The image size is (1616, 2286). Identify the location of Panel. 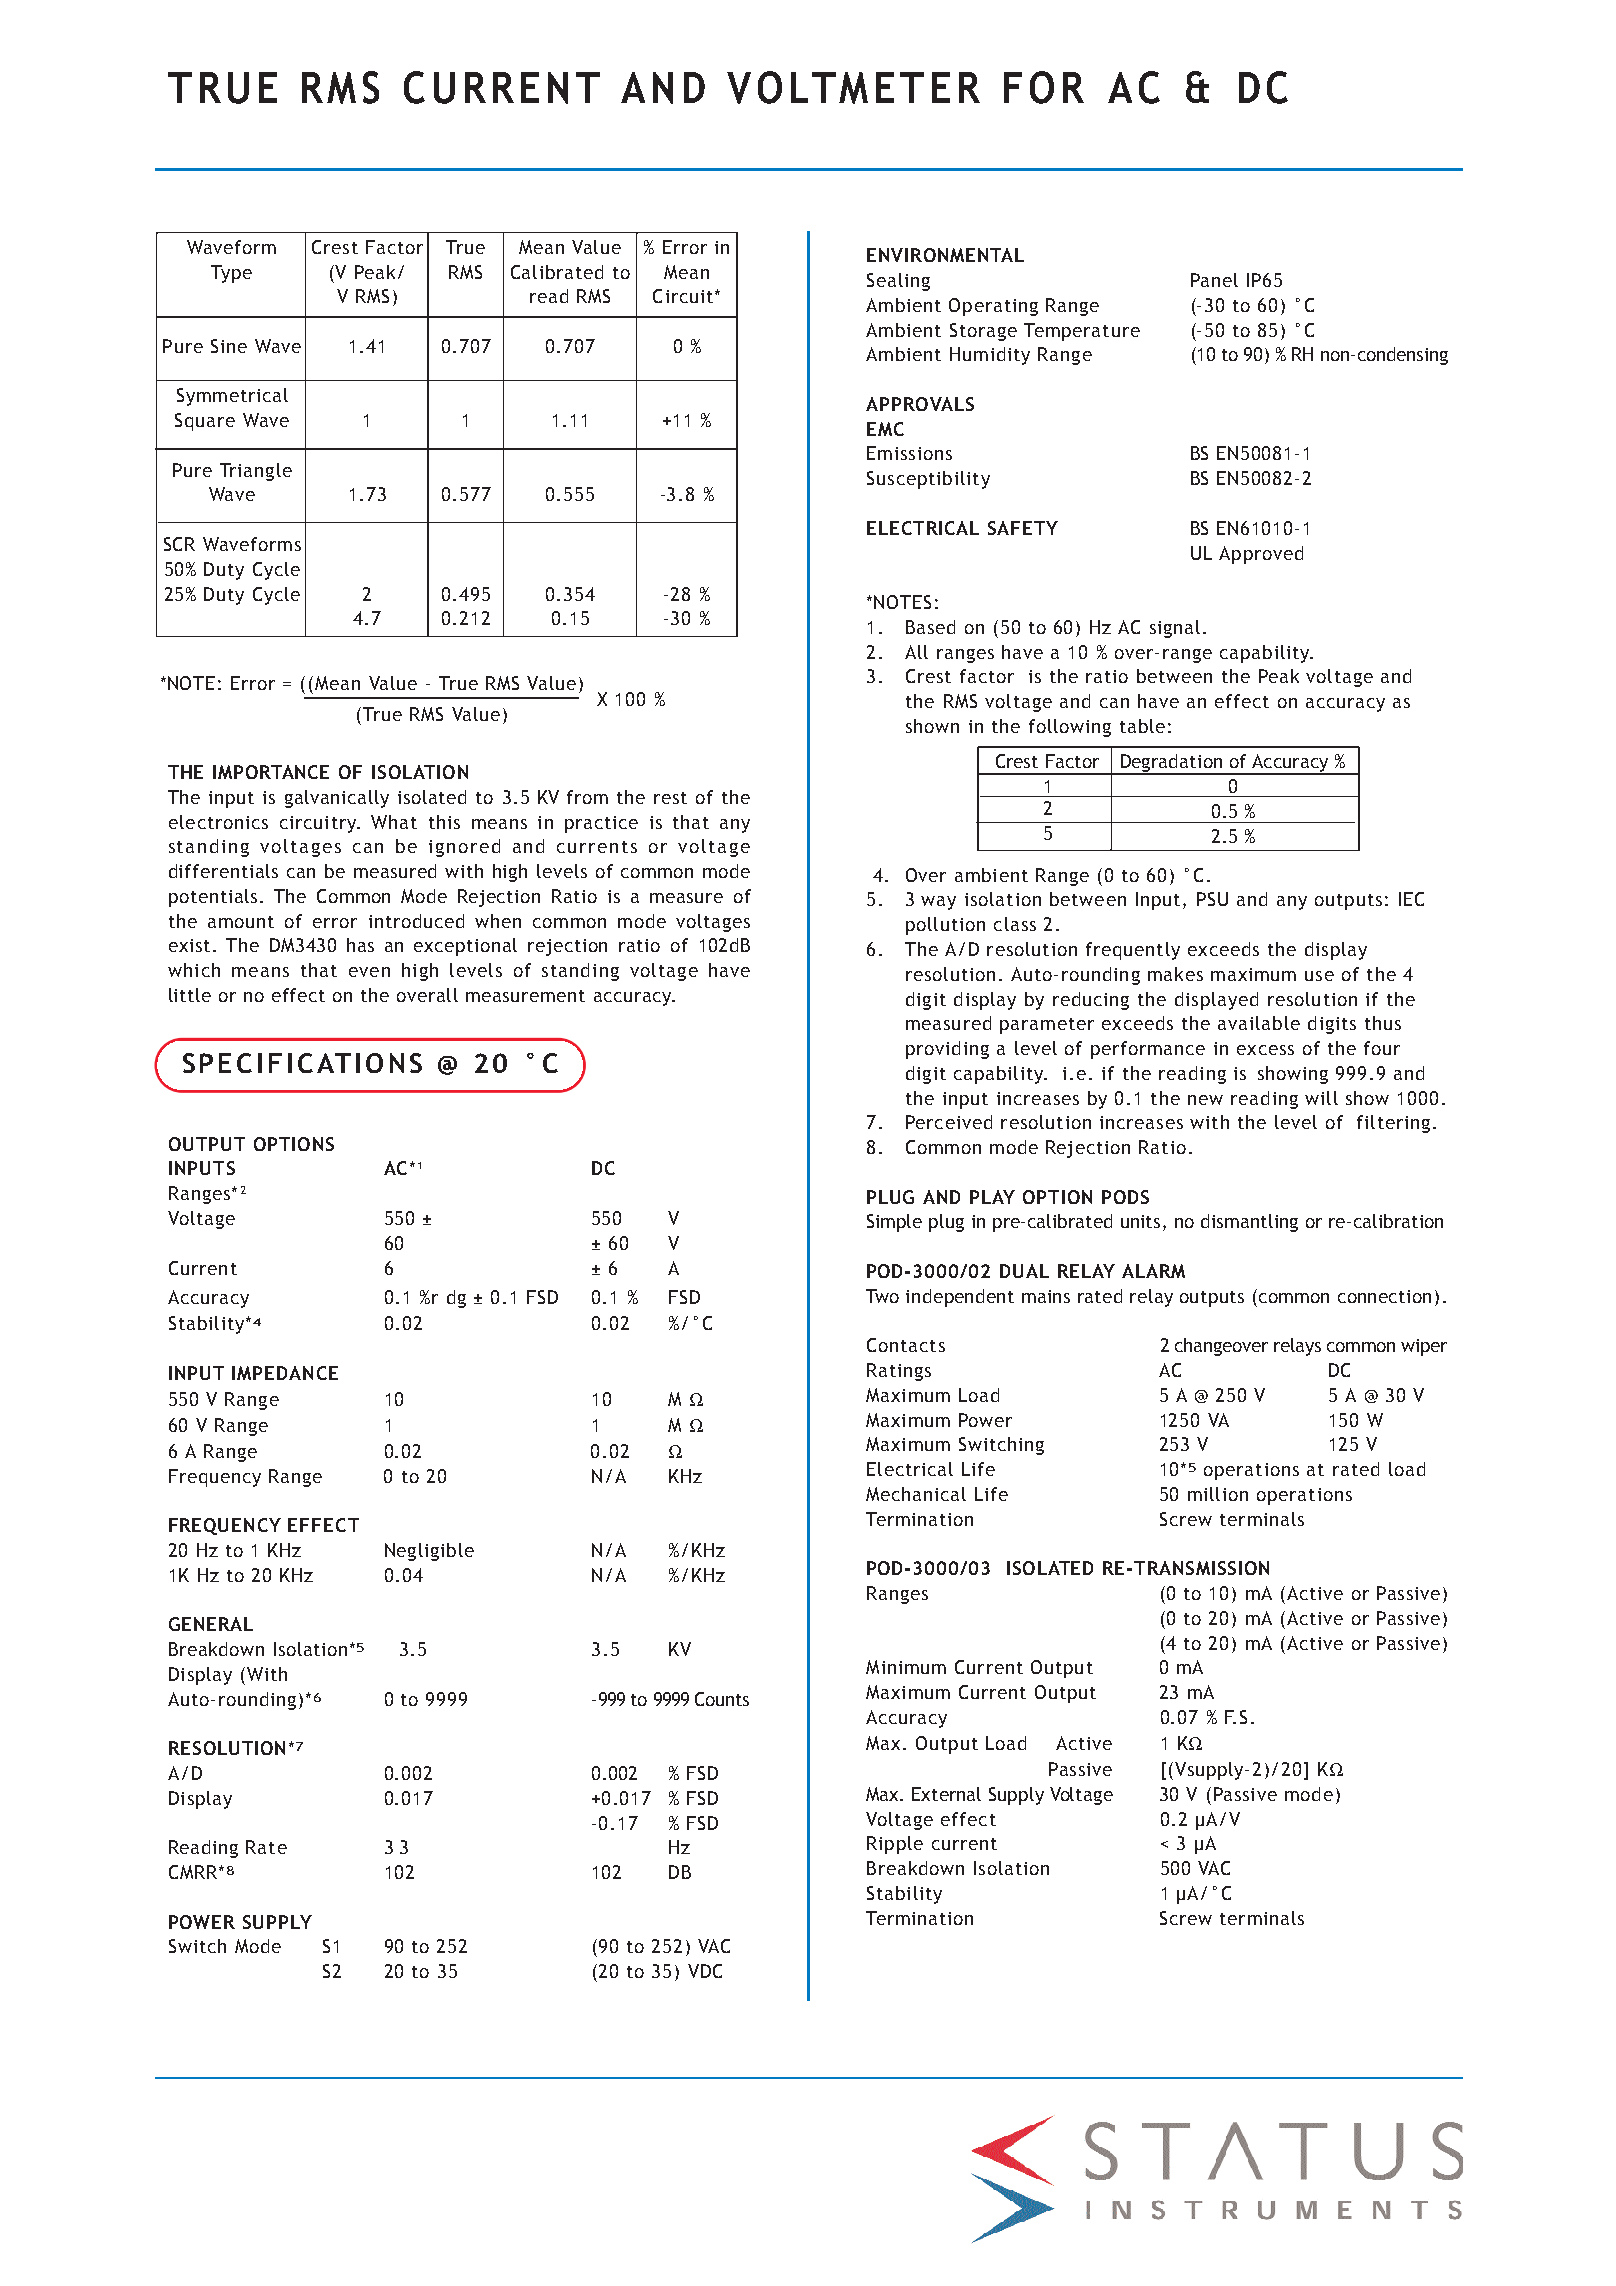
(1214, 280).
